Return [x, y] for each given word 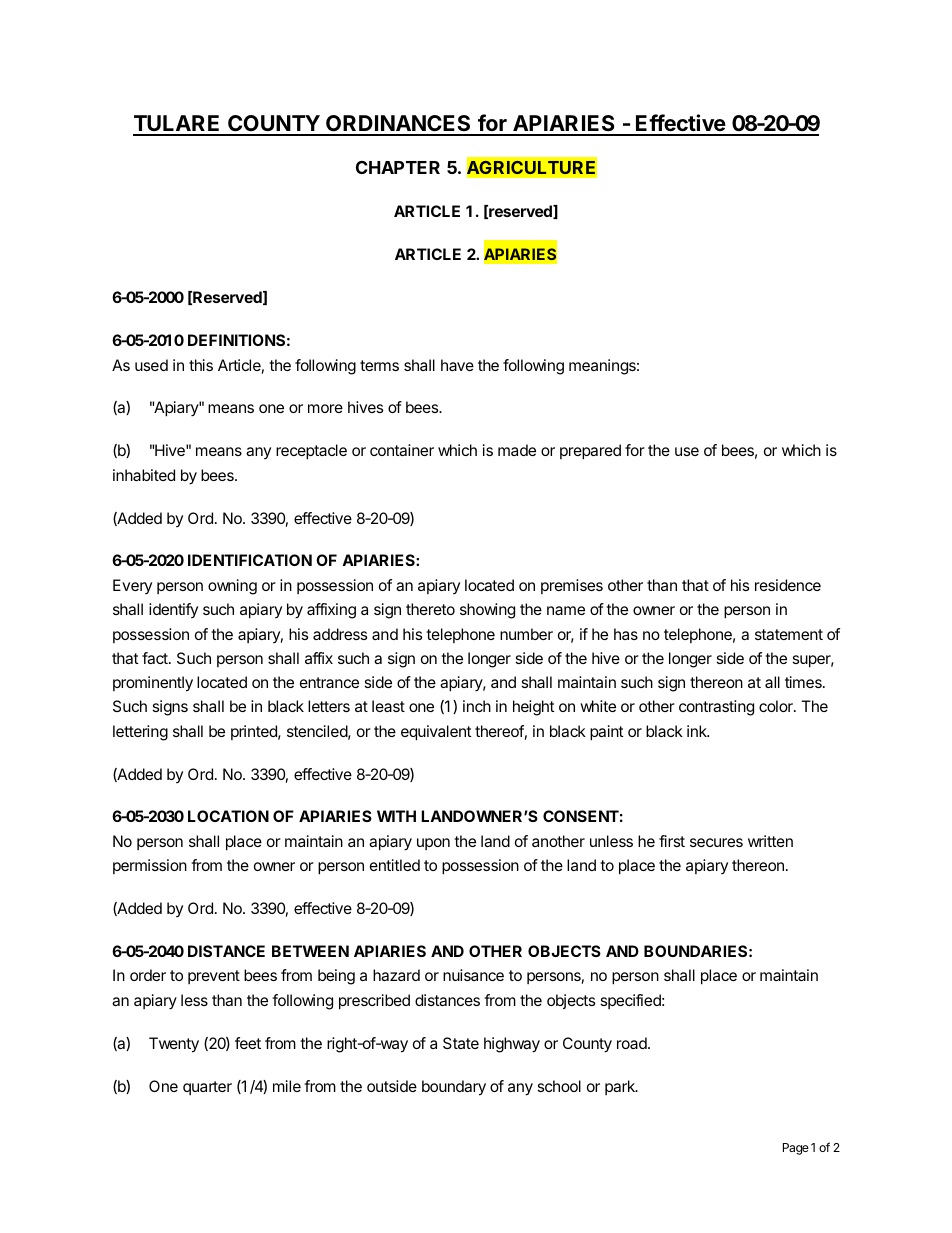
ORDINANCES [398, 125]
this [201, 365]
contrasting [716, 708]
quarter [207, 1088]
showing [487, 611]
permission [150, 866]
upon [433, 844]
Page [796, 1149]
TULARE [178, 125]
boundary [454, 1088]
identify [173, 610]
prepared [590, 452]
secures [716, 842]
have [457, 365]
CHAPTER [398, 167]
